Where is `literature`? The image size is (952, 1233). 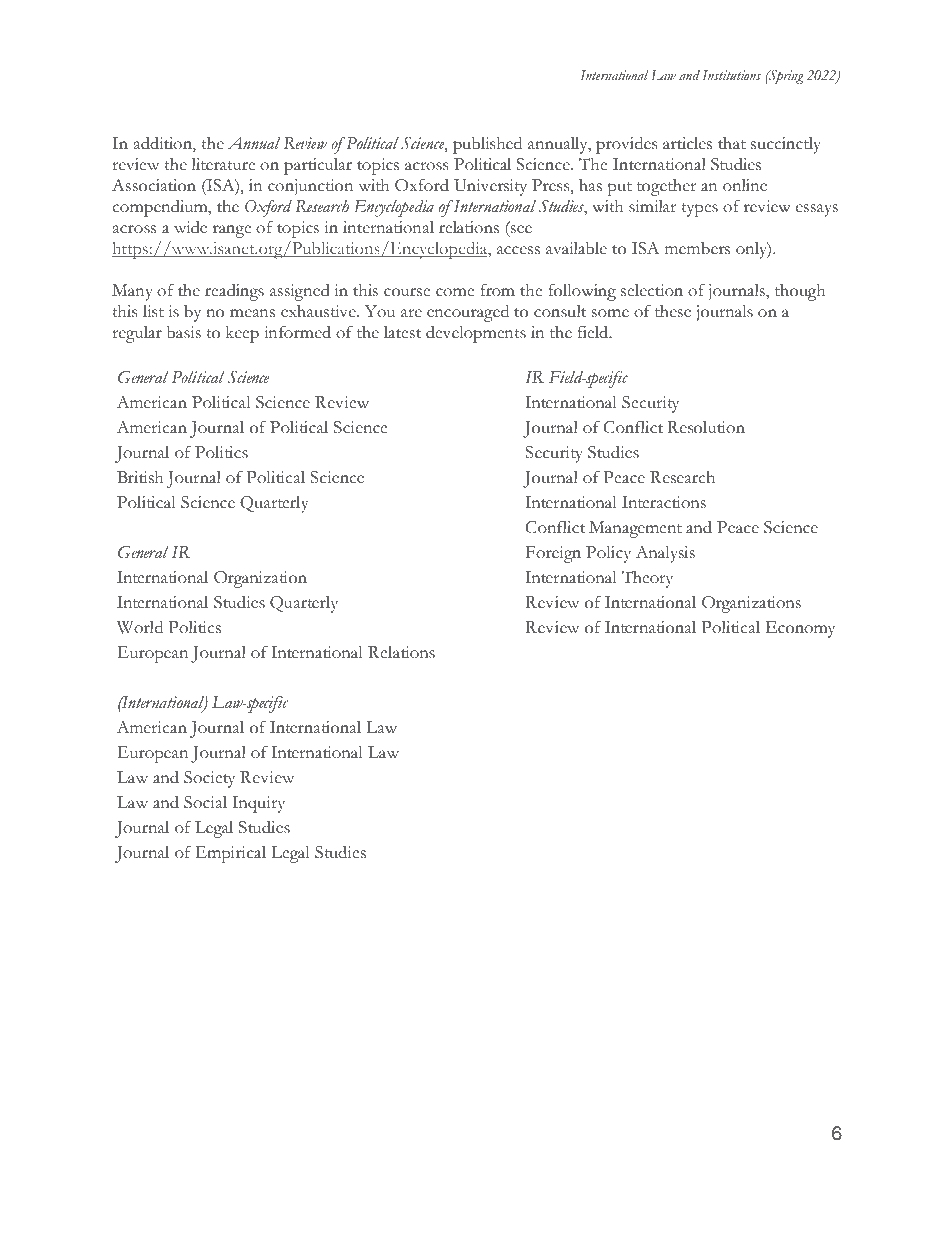 literature is located at coordinates (223, 164).
